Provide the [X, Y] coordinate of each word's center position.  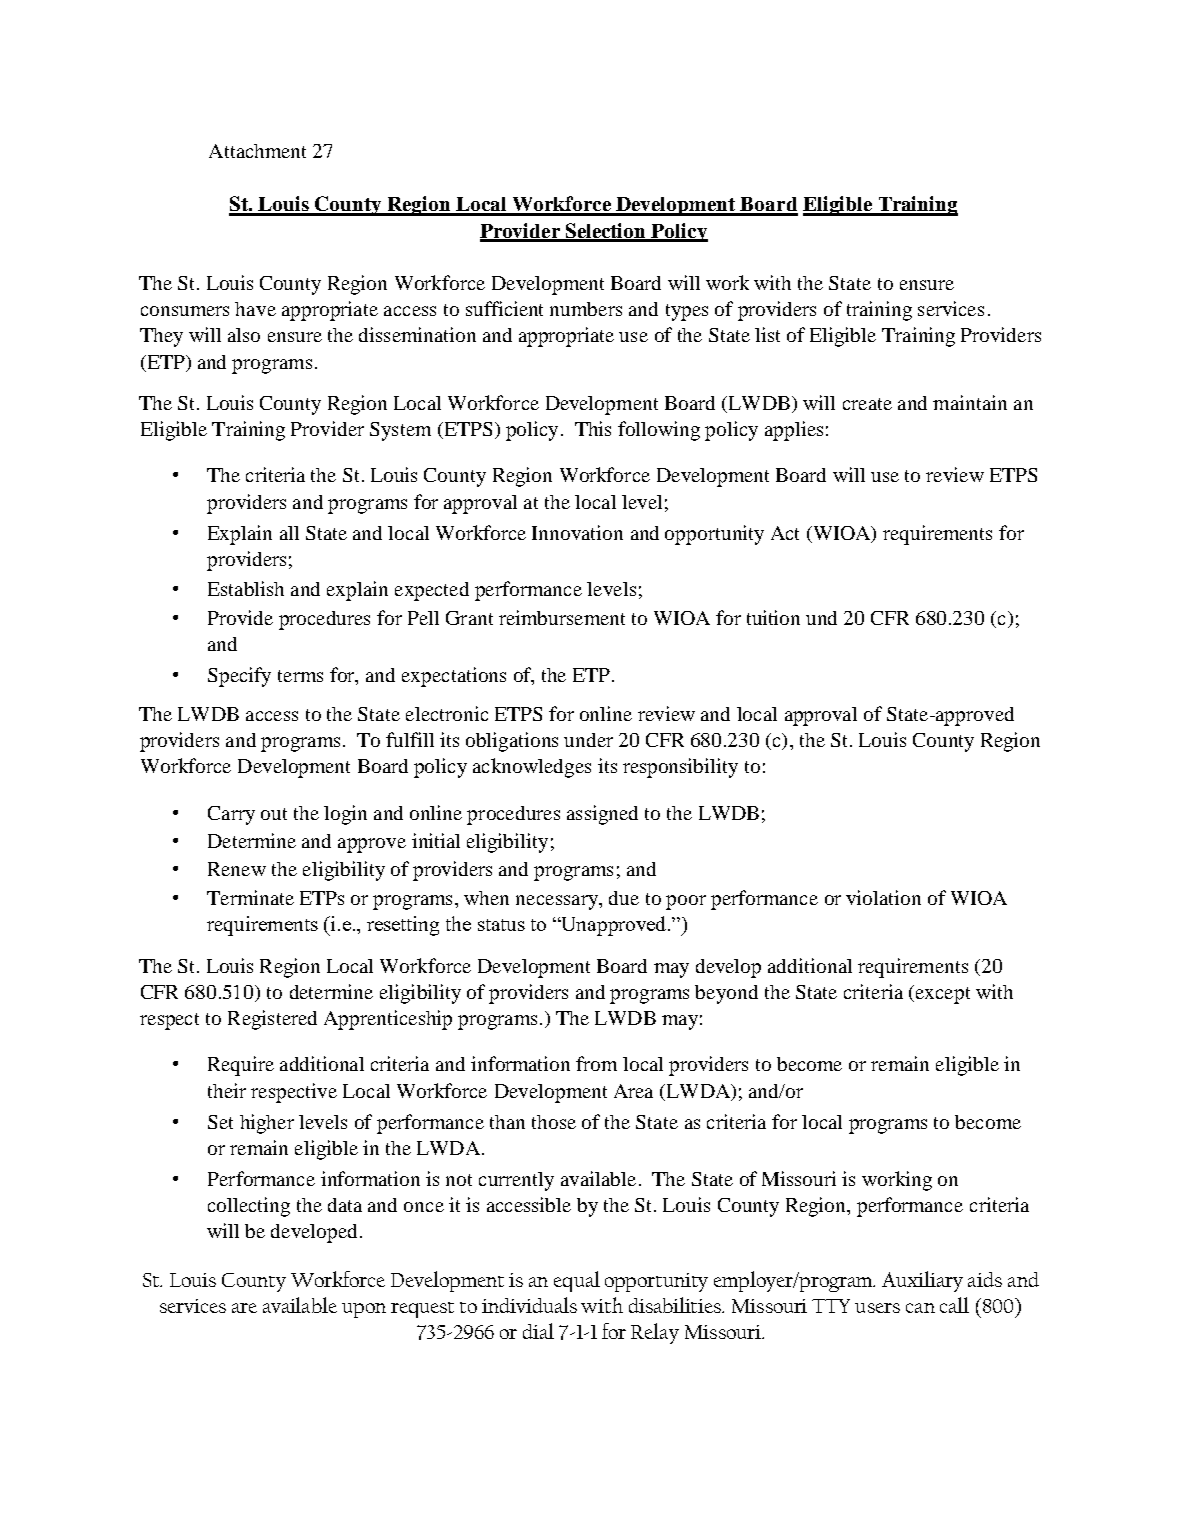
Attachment [257, 151]
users [877, 1308]
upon [364, 1310]
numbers [586, 309]
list [767, 334]
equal [577, 1281]
